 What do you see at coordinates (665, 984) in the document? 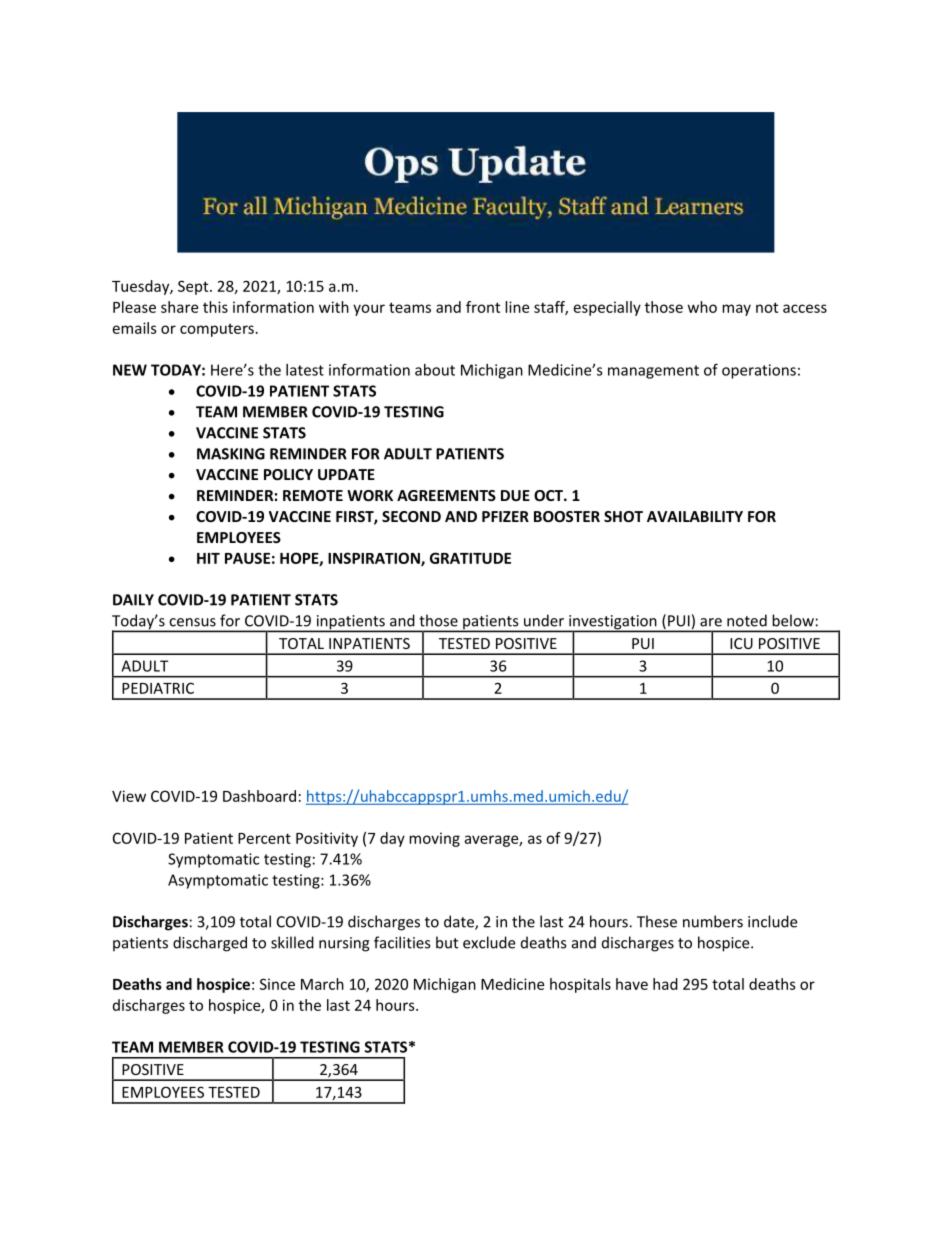
I see `had` at bounding box center [665, 984].
